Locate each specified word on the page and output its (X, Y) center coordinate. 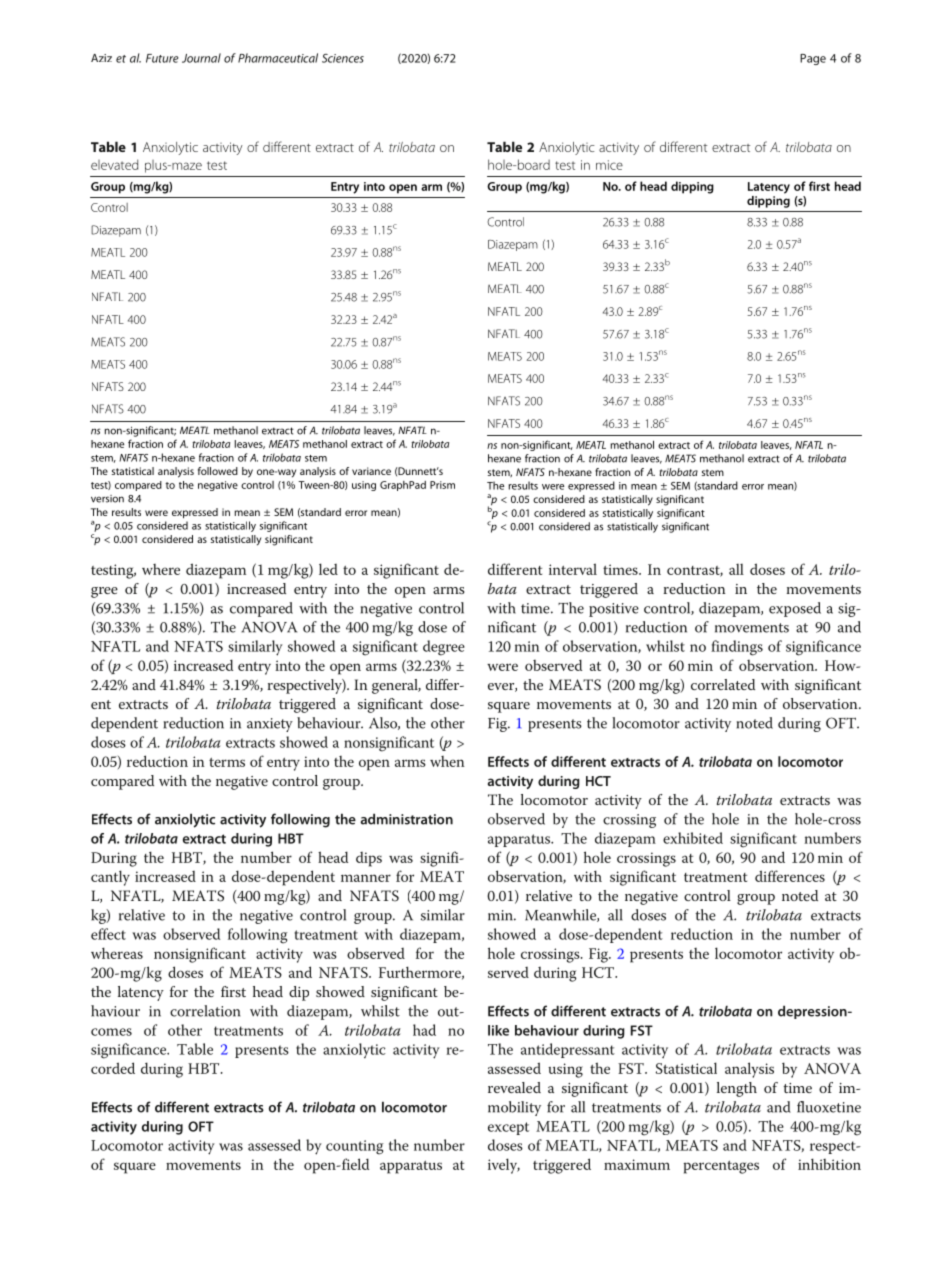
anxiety (270, 725)
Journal (201, 58)
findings (737, 648)
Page (813, 59)
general (396, 686)
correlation (205, 1011)
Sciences (343, 58)
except (508, 1128)
